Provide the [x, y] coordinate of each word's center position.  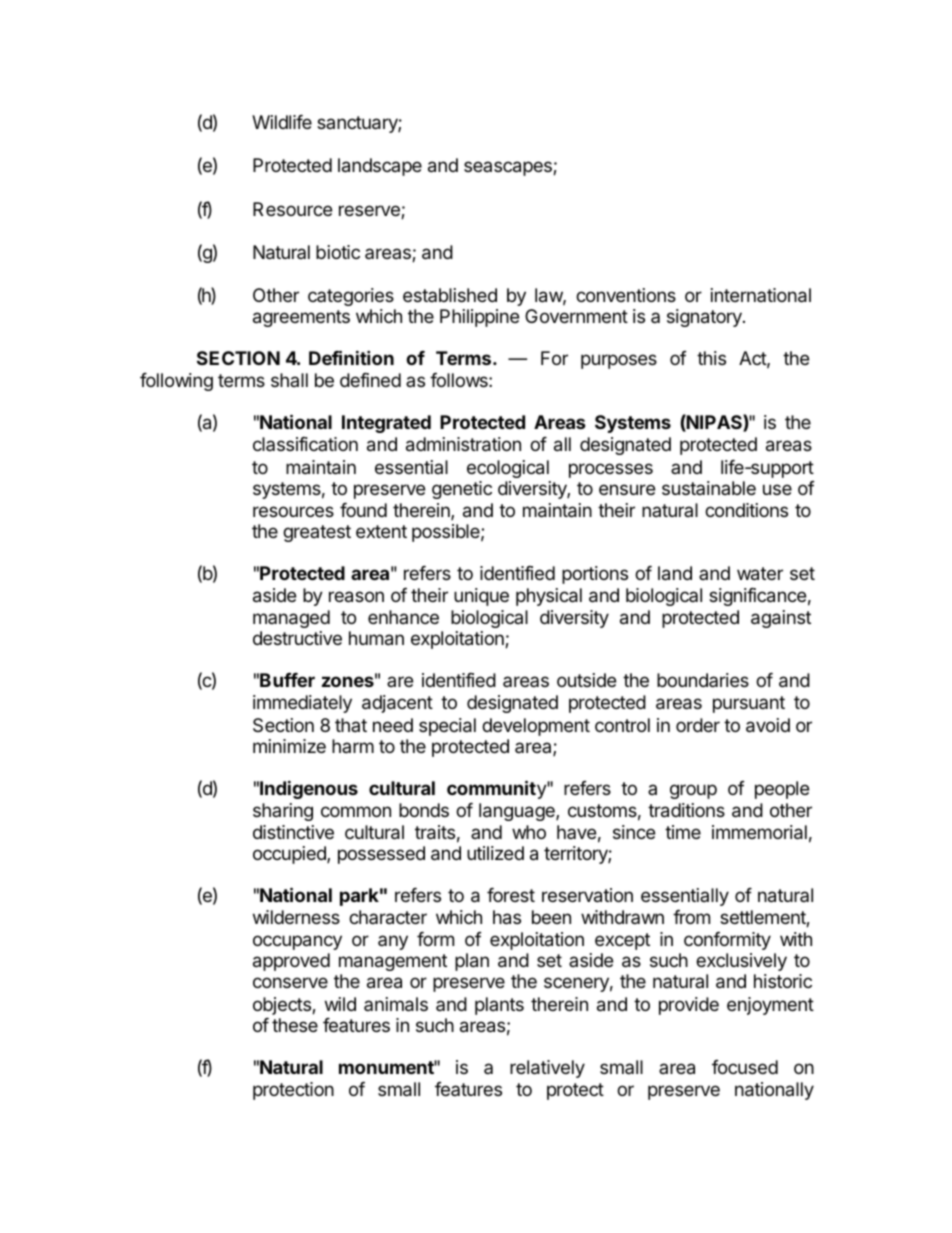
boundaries [703, 680]
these [295, 1025]
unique [481, 597]
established [450, 295]
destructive [297, 638]
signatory [705, 318]
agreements [301, 318]
